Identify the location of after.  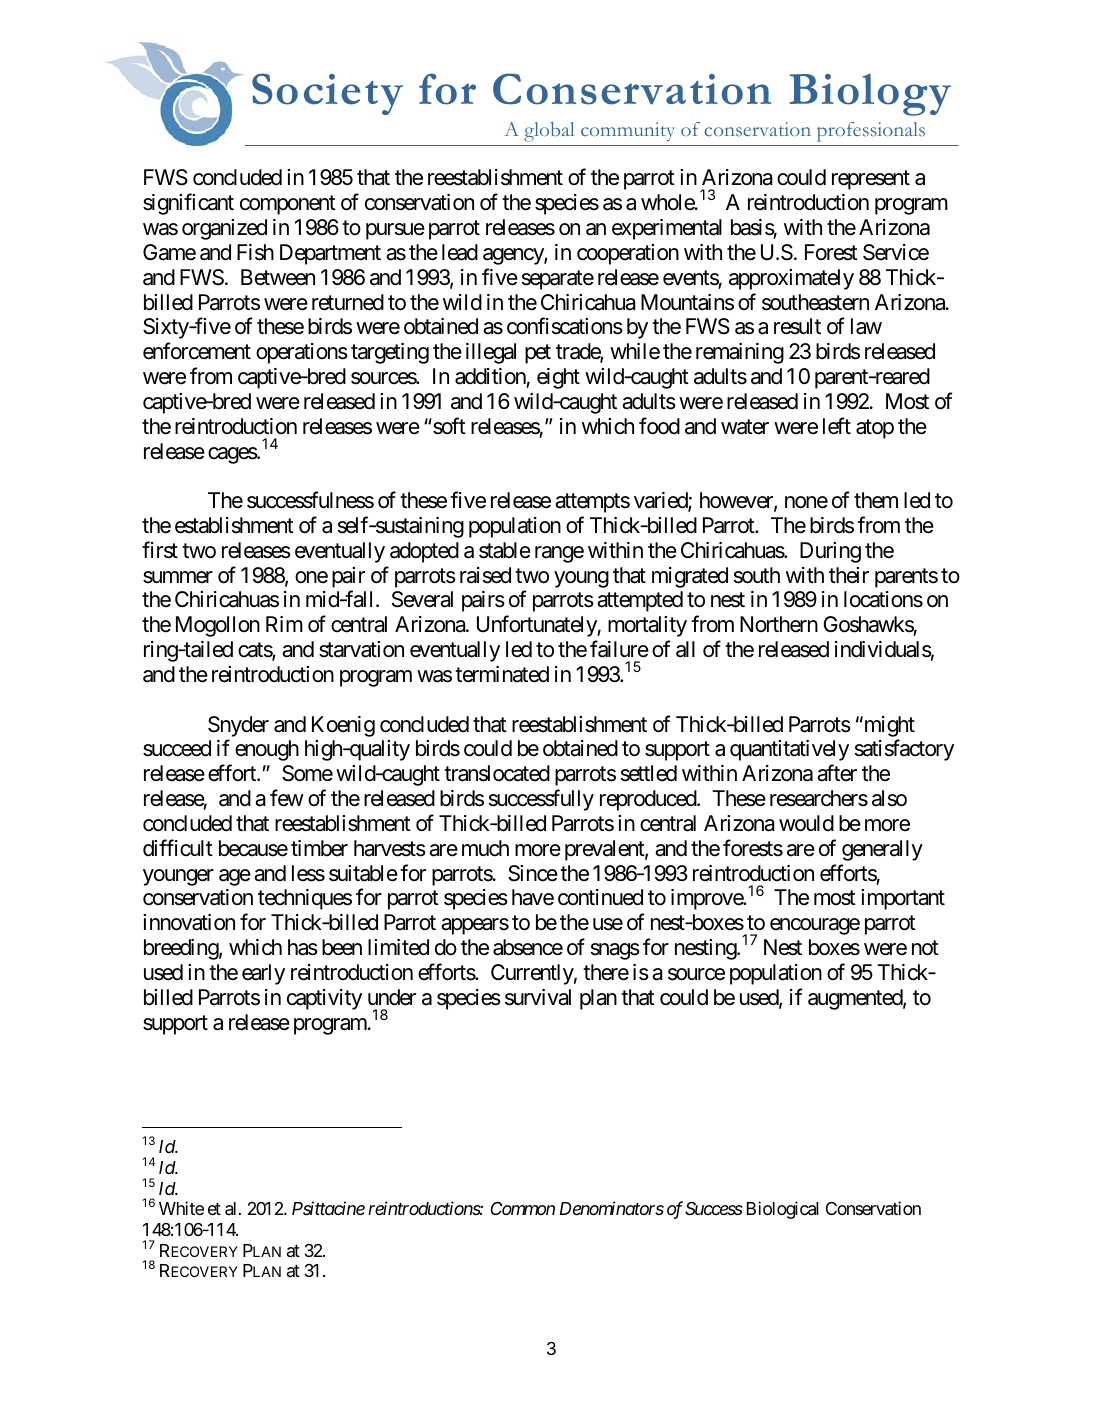
(837, 773).
